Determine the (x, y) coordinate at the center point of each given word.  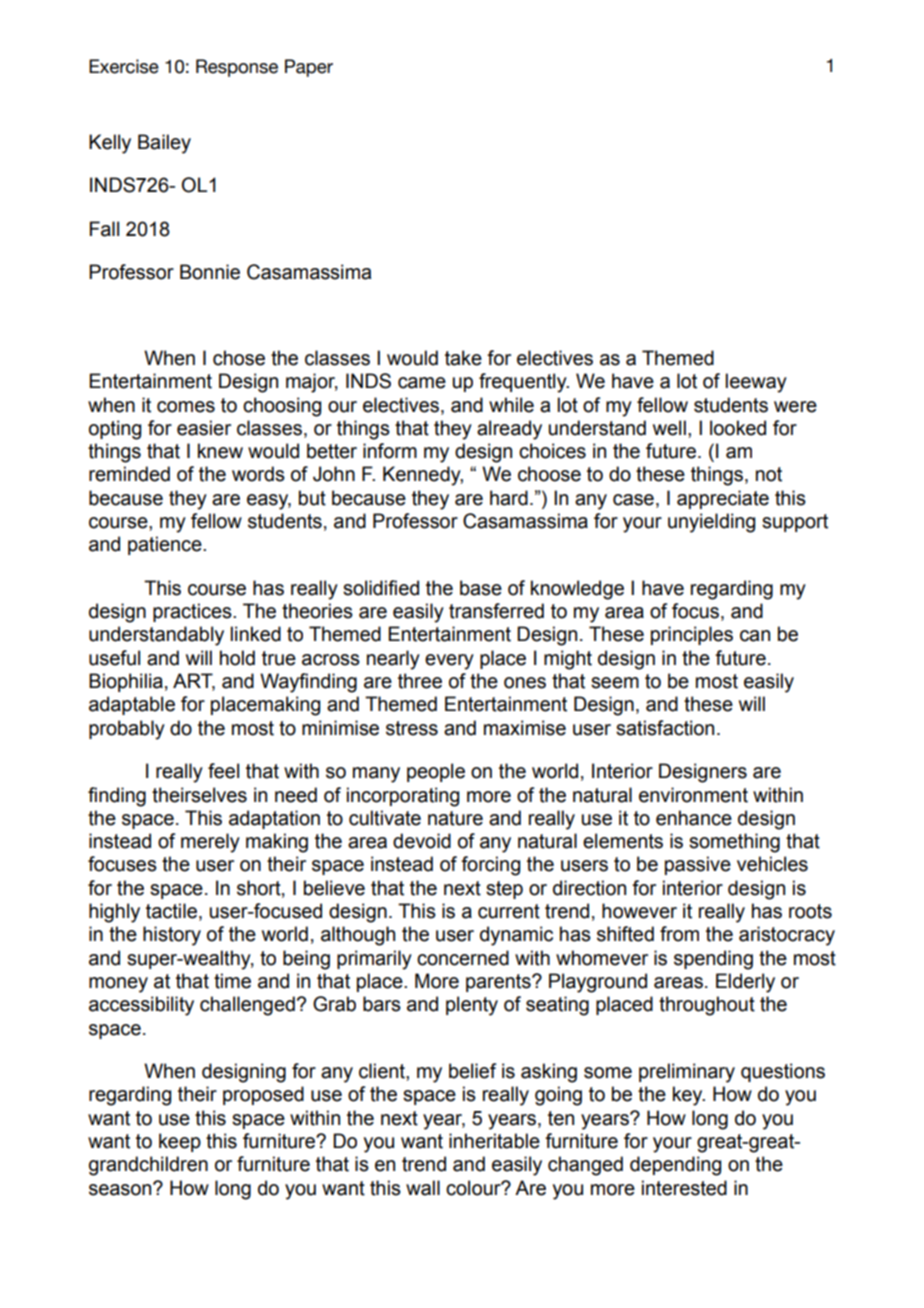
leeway (756, 383)
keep (180, 1142)
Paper (309, 68)
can (755, 636)
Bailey (164, 144)
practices (193, 612)
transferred (496, 611)
